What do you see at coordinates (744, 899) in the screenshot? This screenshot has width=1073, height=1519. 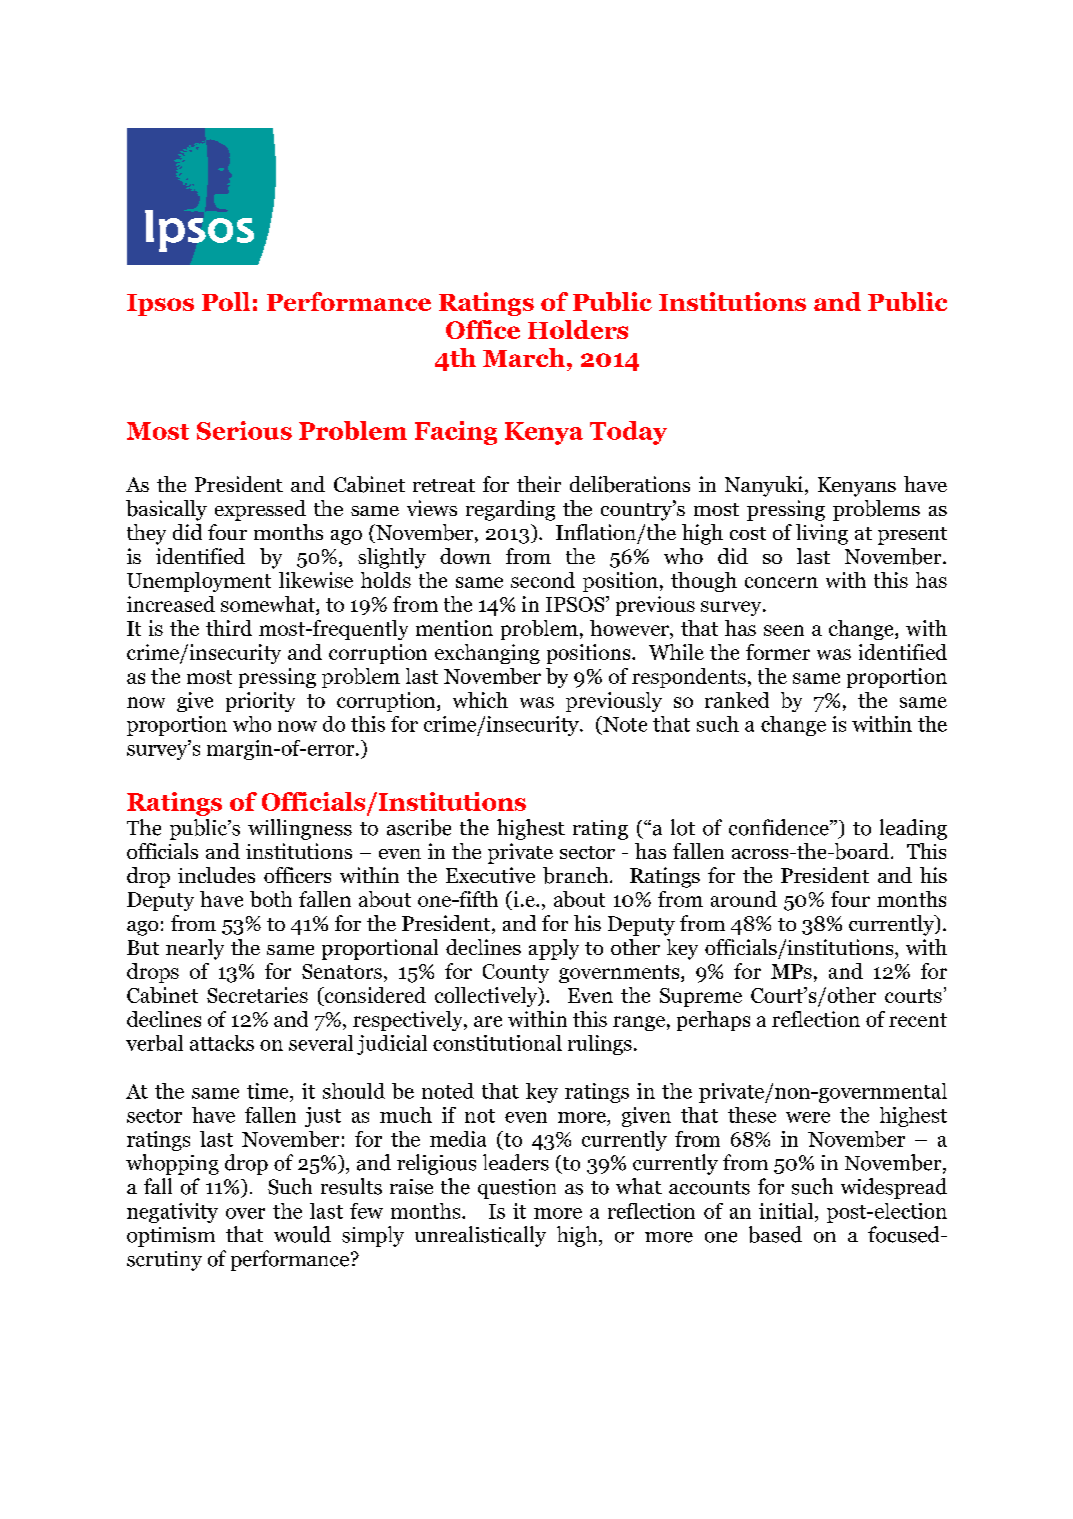 I see `around` at bounding box center [744, 899].
